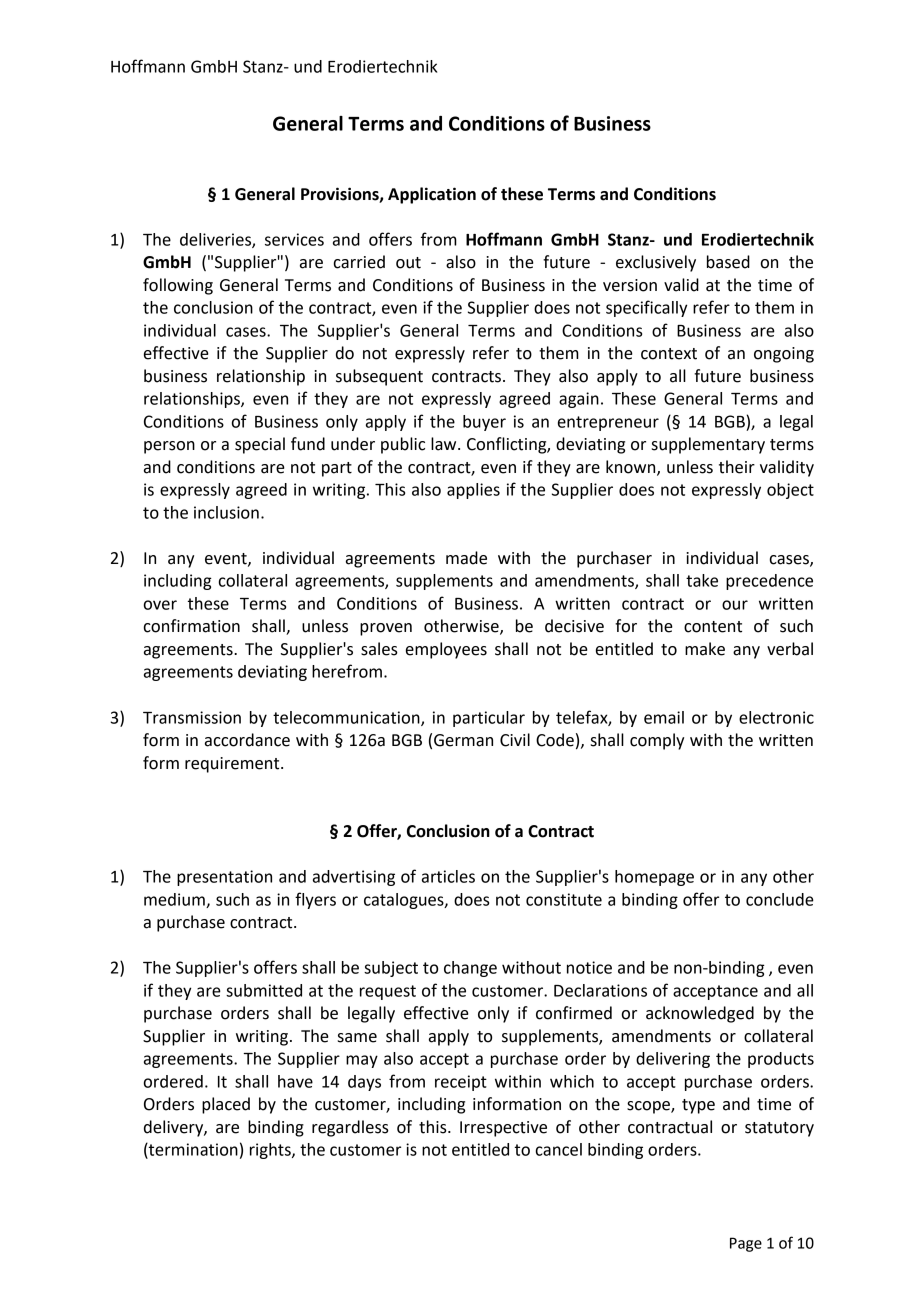  What do you see at coordinates (446, 650) in the screenshot?
I see `employees` at bounding box center [446, 650].
